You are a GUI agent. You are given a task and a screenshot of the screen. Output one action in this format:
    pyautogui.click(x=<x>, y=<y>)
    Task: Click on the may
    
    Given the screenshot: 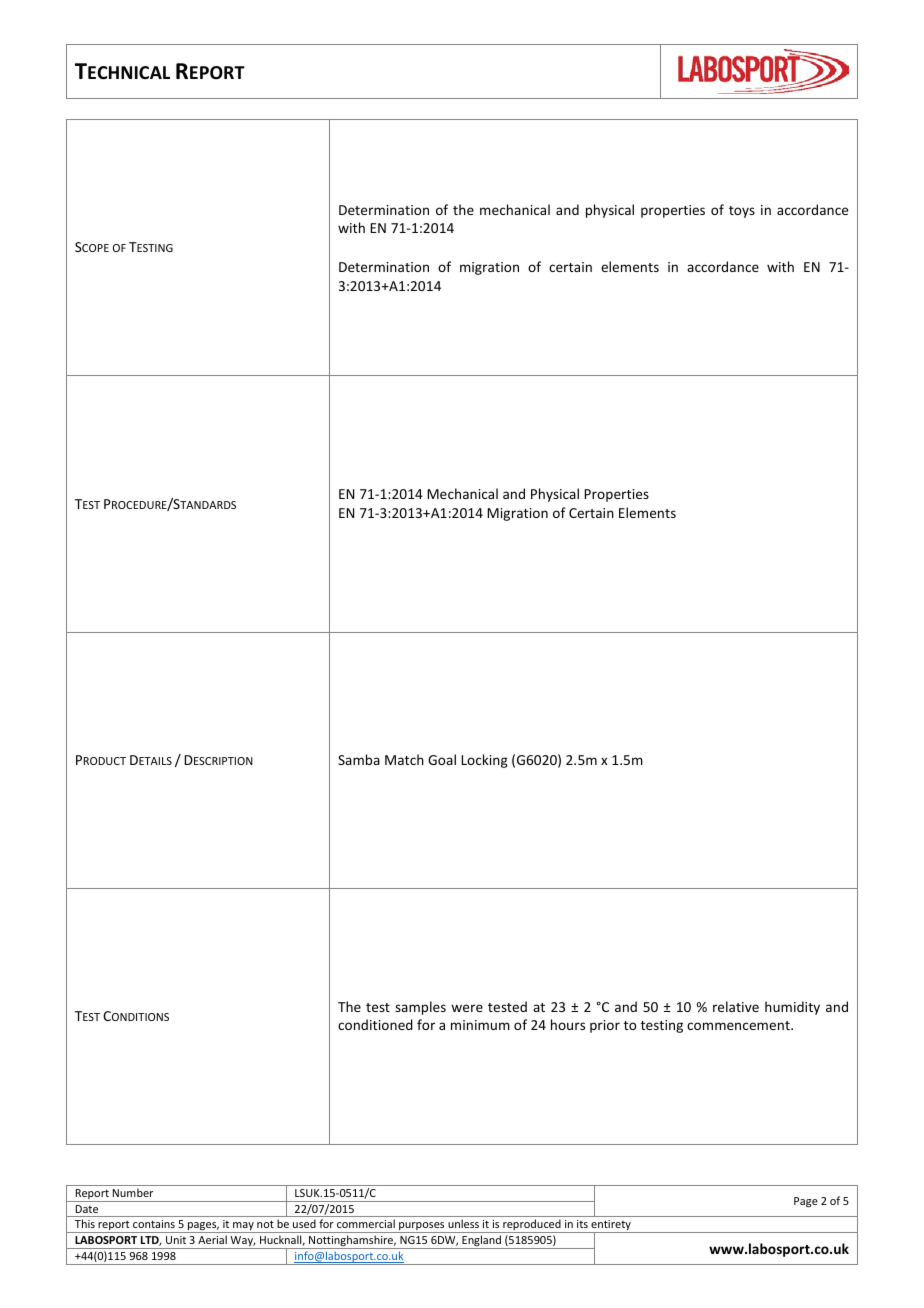 What is the action you would take?
    pyautogui.click(x=243, y=1227)
